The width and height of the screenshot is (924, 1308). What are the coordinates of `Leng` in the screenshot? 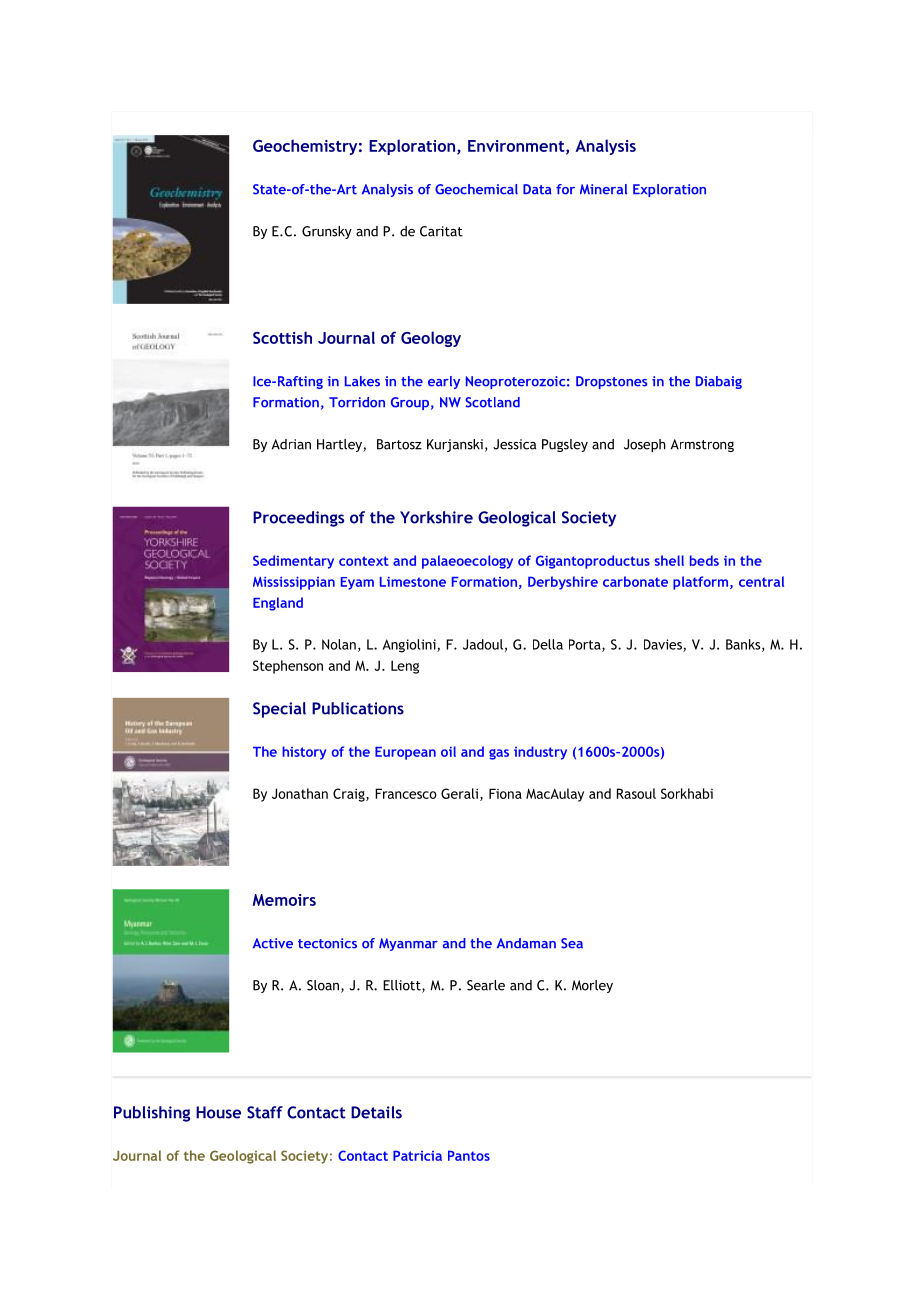 It's located at (405, 667).
